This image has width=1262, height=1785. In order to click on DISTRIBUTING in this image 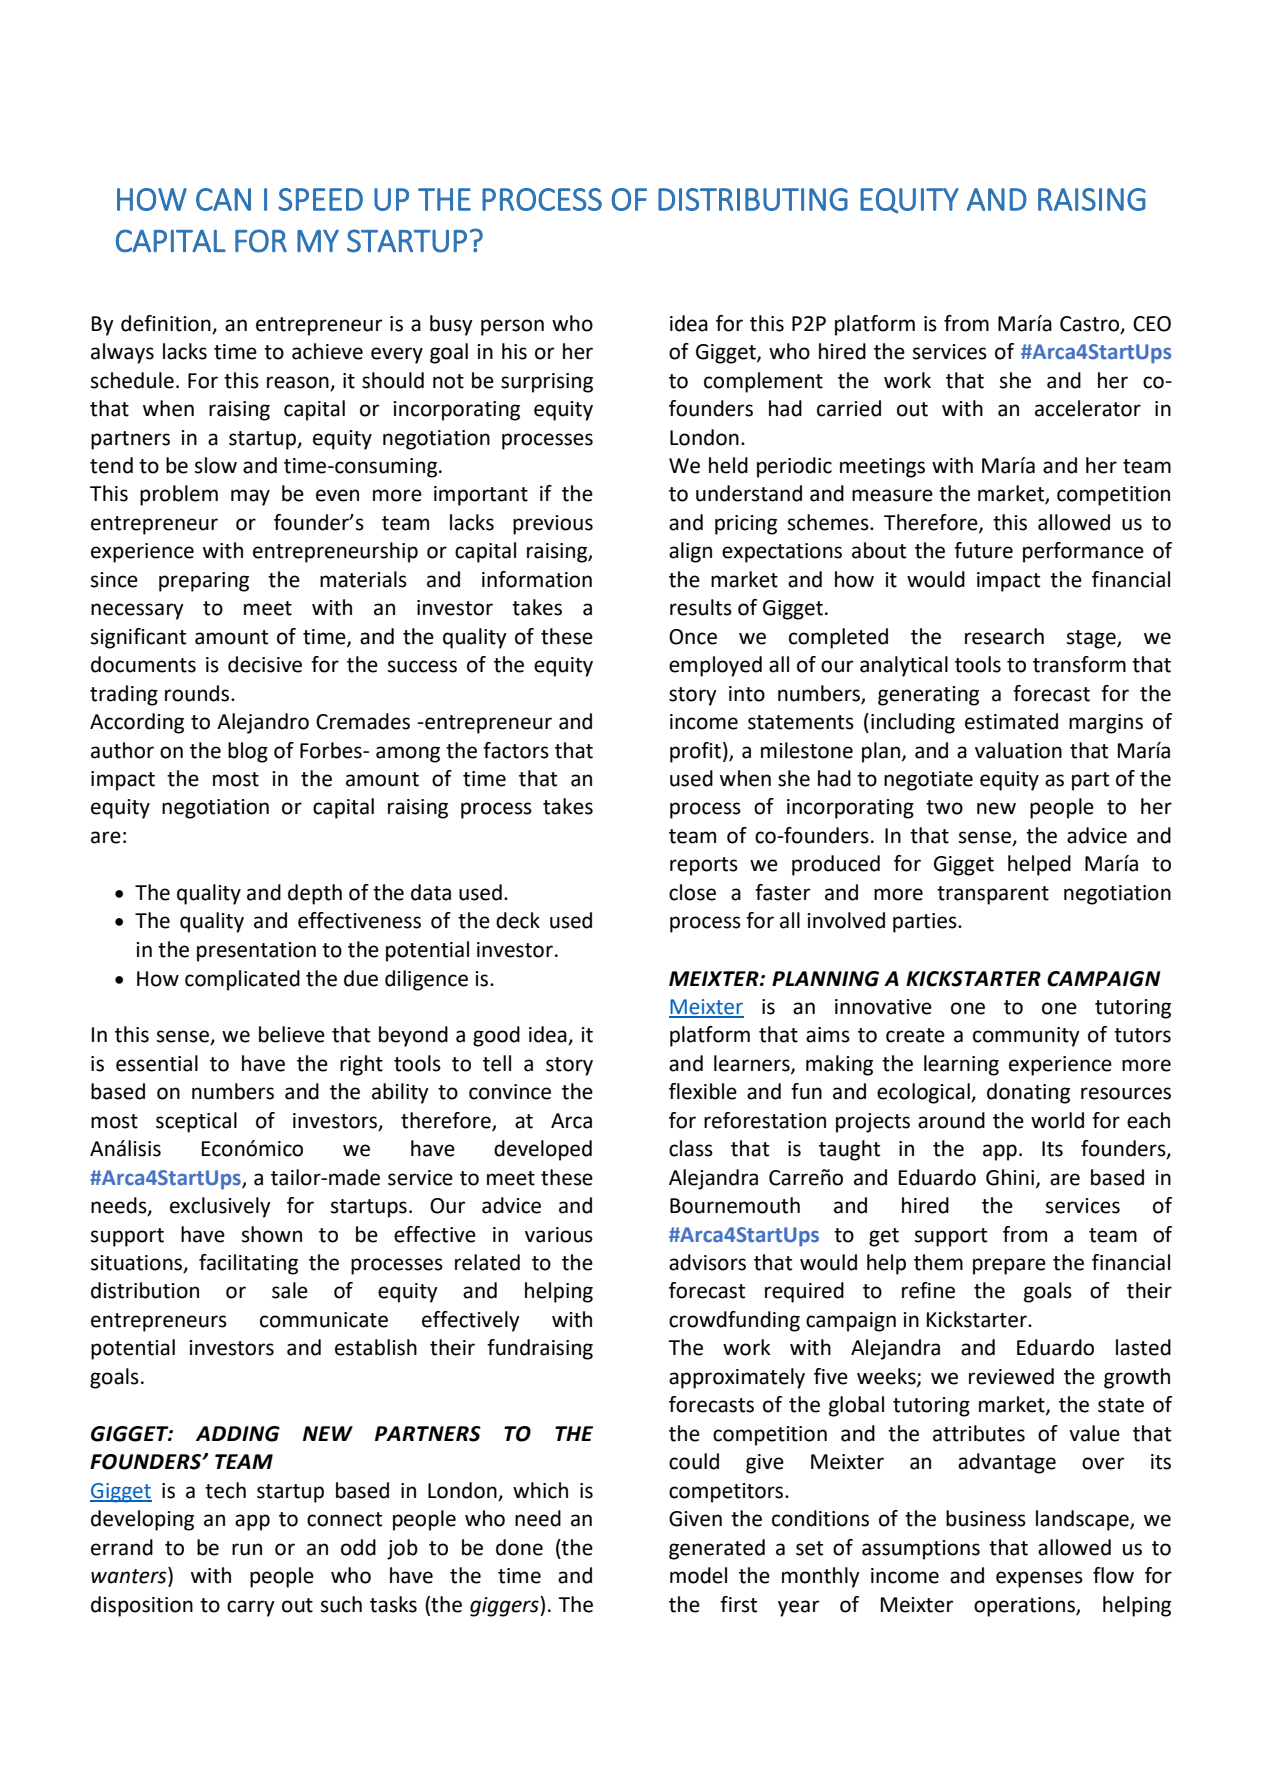, I will do `click(753, 199)`.
